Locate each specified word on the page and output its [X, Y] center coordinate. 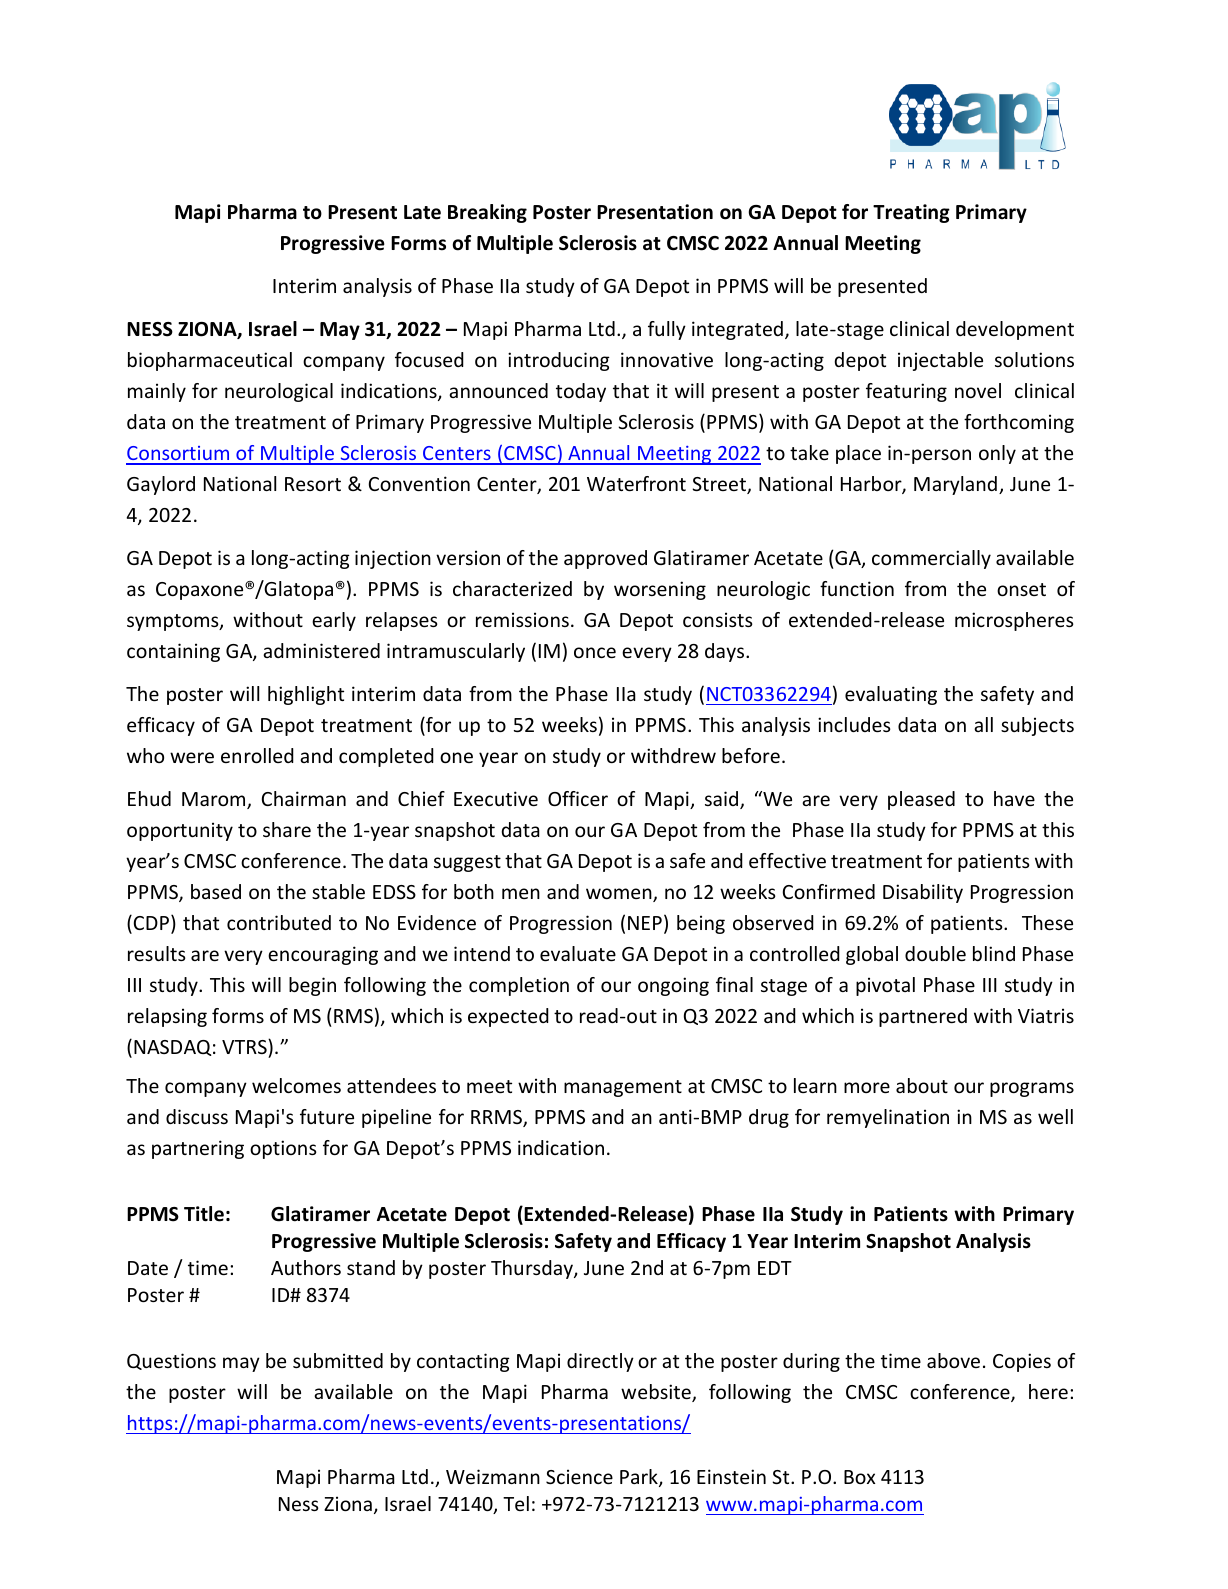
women [620, 895]
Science [579, 1476]
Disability [923, 893]
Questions [171, 1361]
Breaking [487, 213]
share [287, 829]
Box [859, 1477]
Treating [911, 213]
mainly [157, 392]
